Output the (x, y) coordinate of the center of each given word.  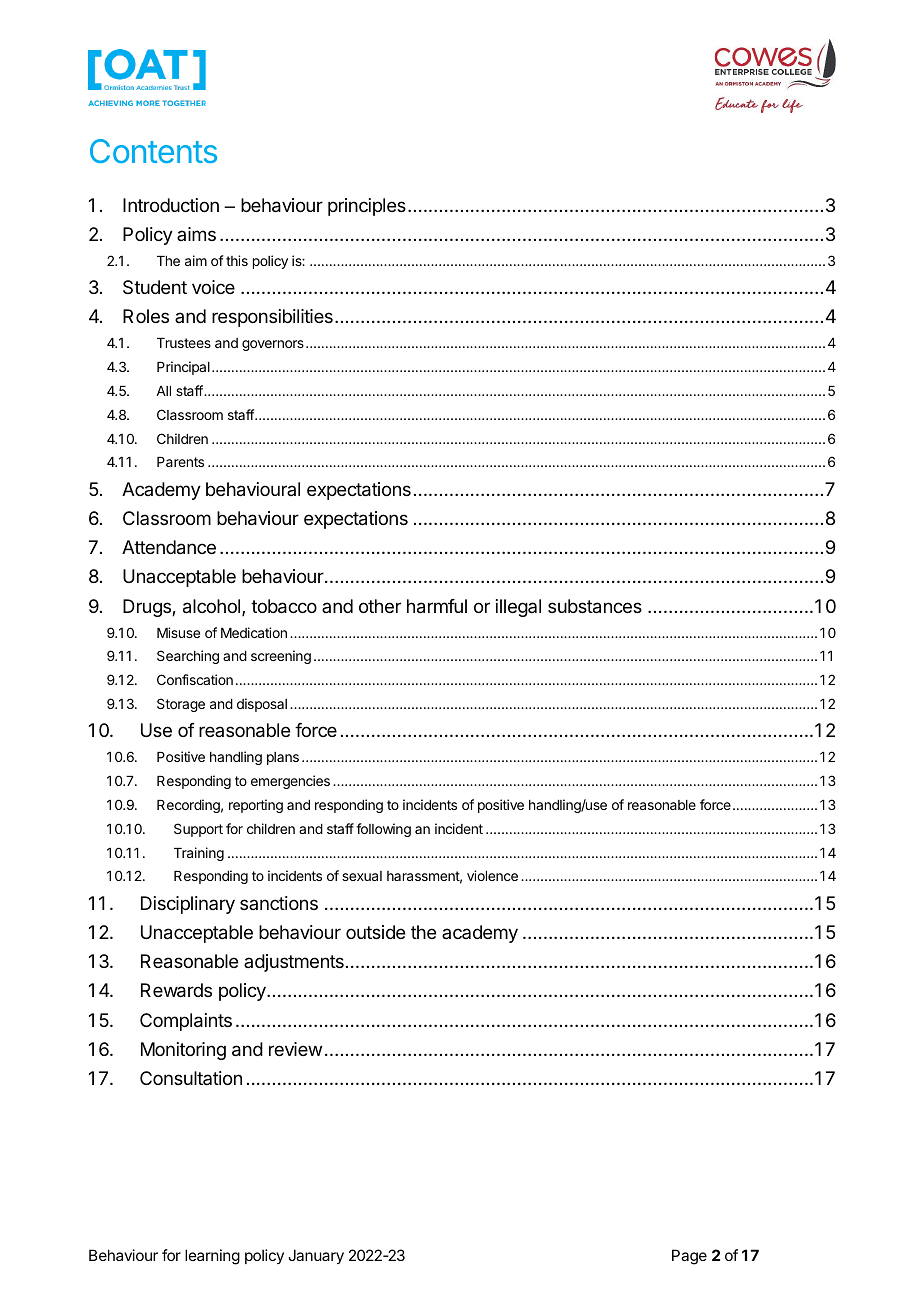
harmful (437, 606)
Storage (181, 705)
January (316, 1256)
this (237, 260)
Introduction (171, 205)
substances (595, 606)
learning (212, 1257)
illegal (518, 608)
